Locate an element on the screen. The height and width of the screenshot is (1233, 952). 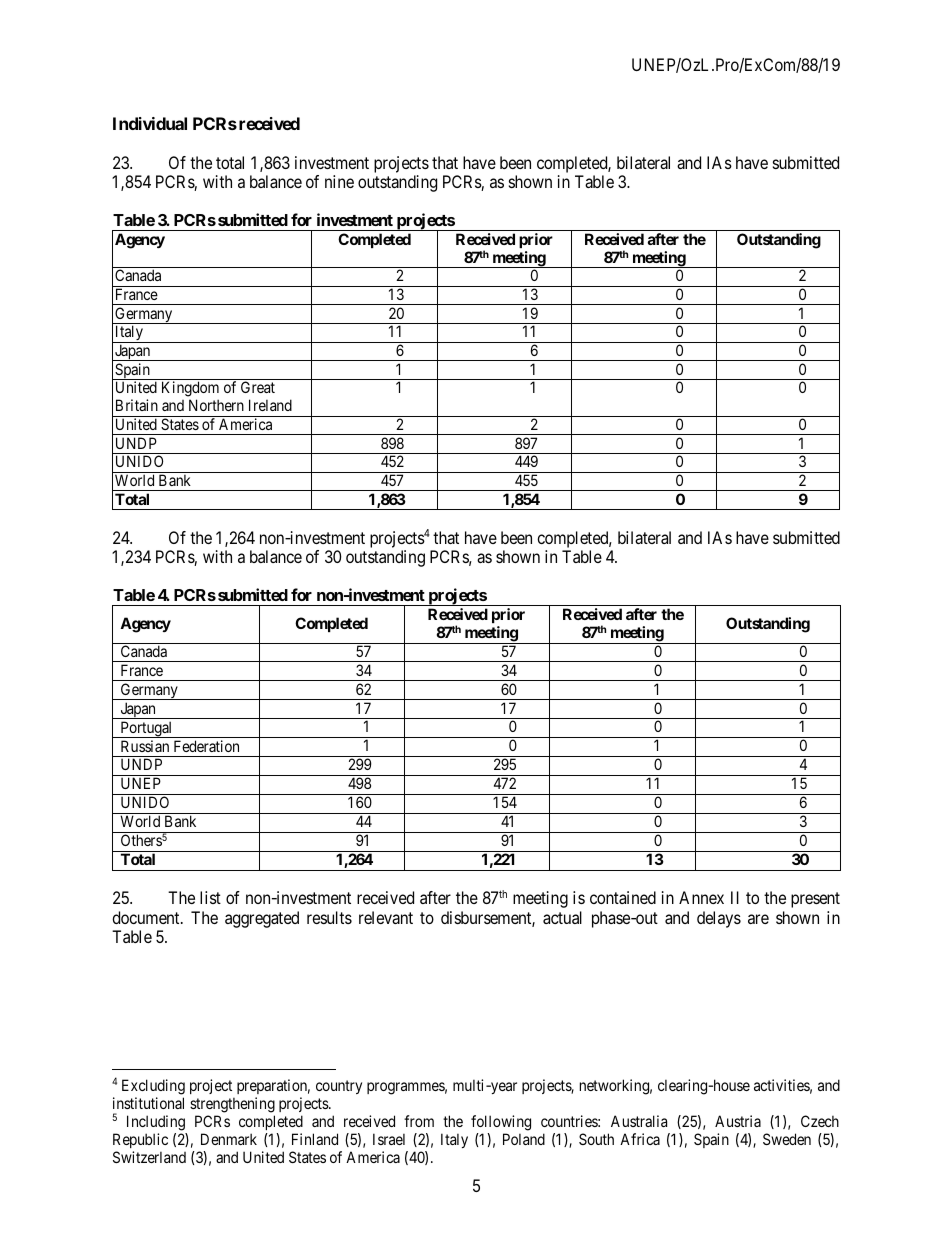
Great is located at coordinates (258, 387).
